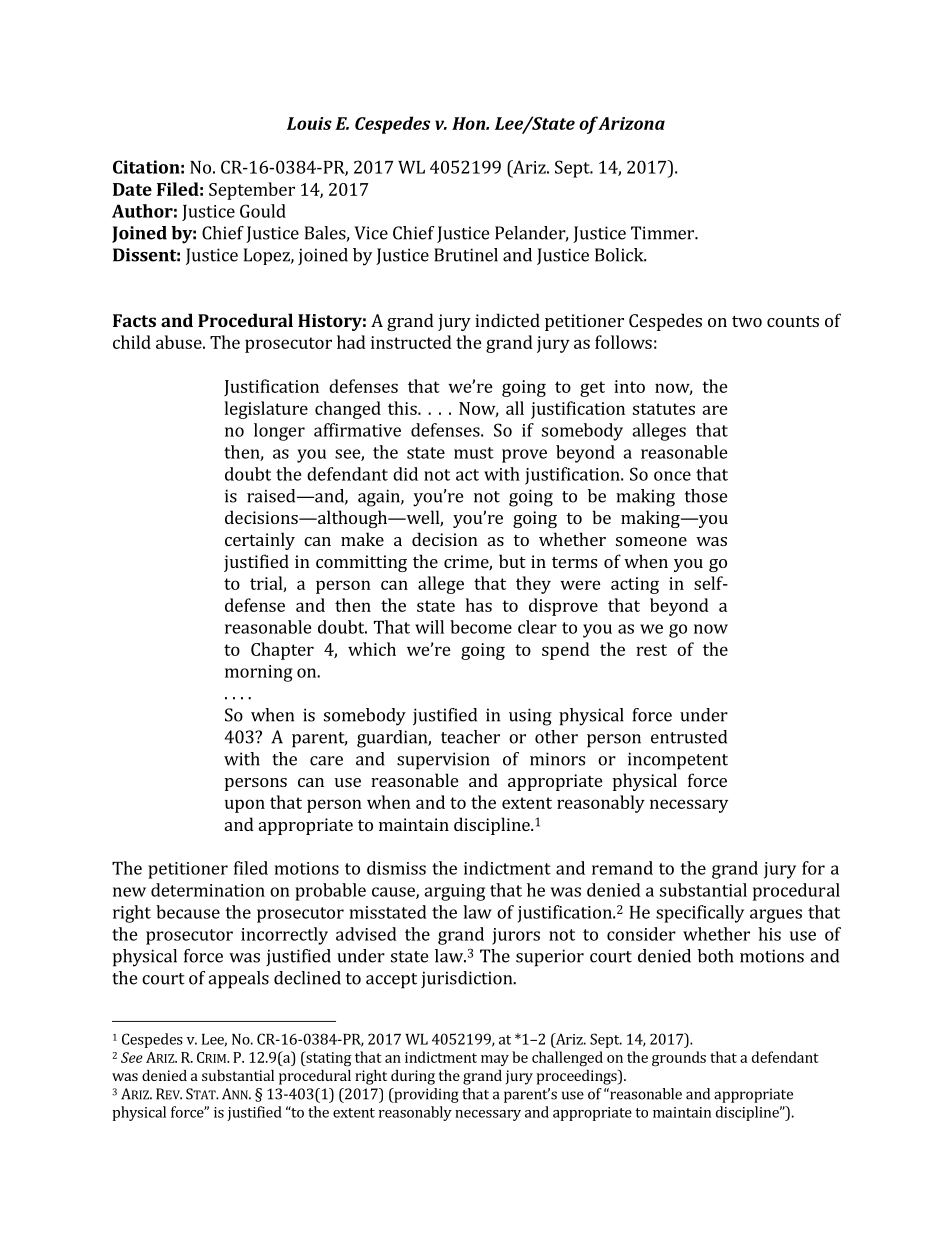  Describe the element at coordinates (371, 233) in the screenshot. I see `Vice` at that location.
